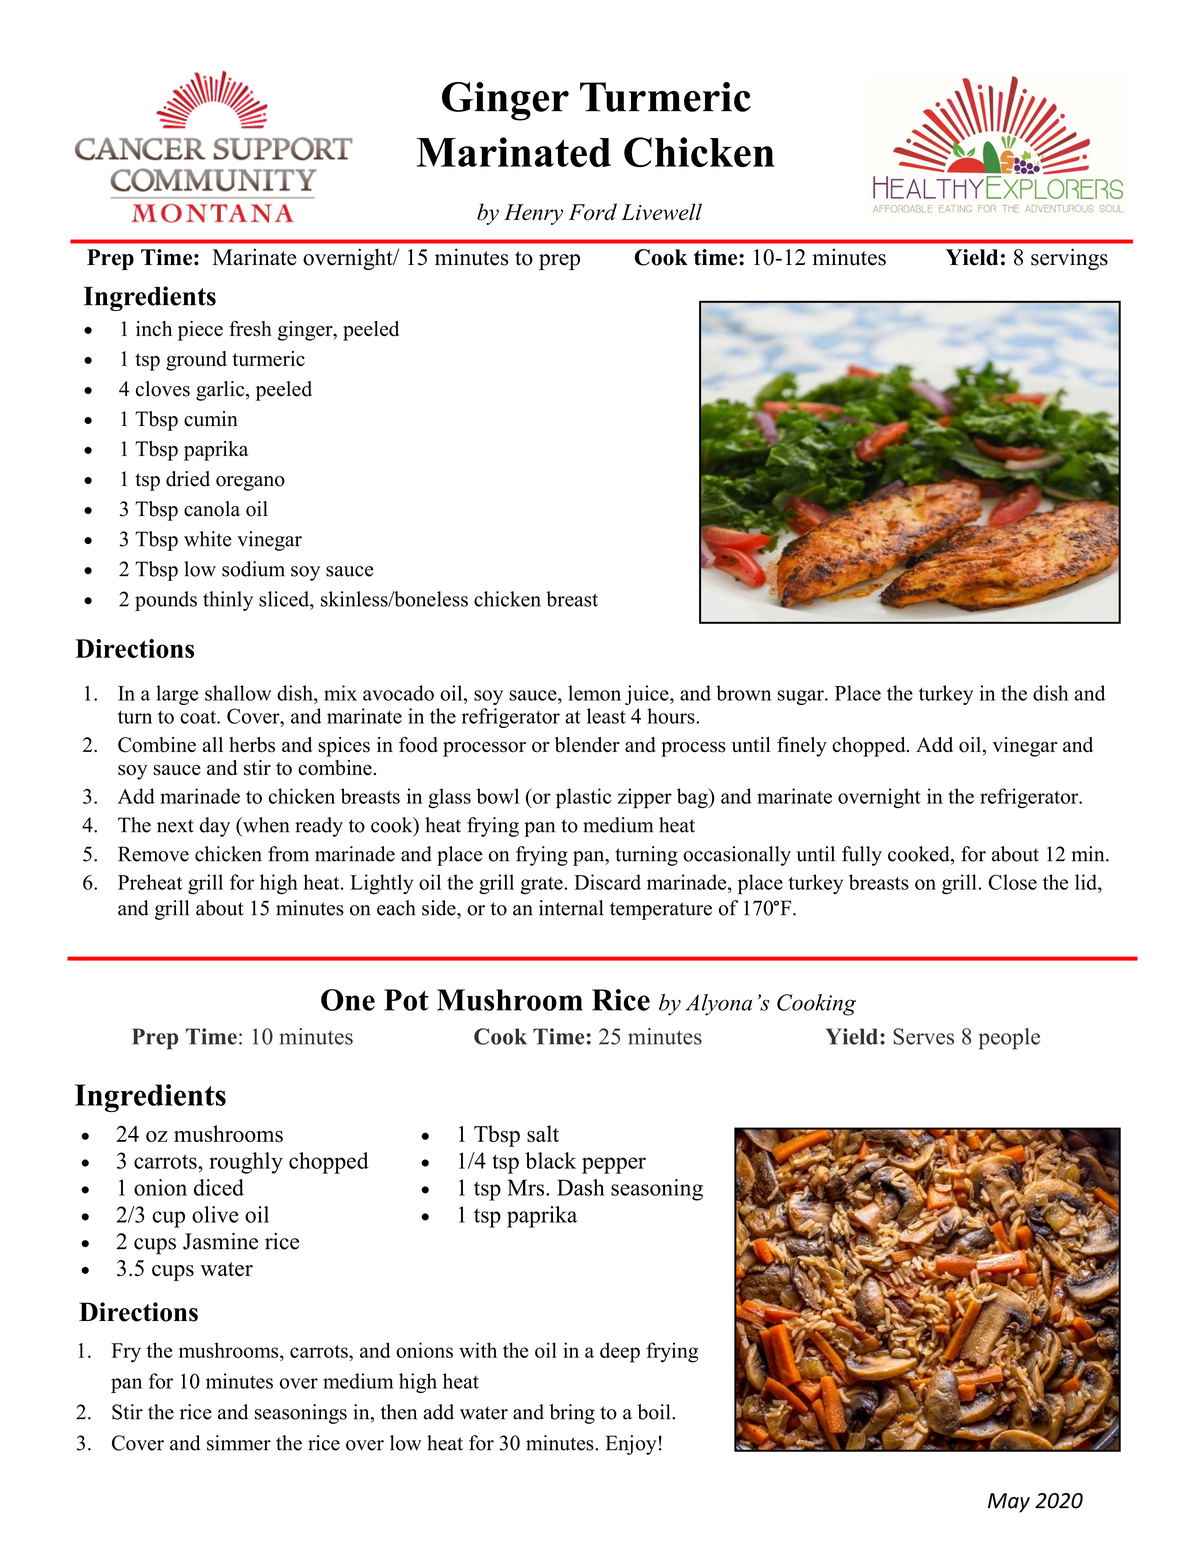  I want to click on Enjoy, so click(631, 1445).
